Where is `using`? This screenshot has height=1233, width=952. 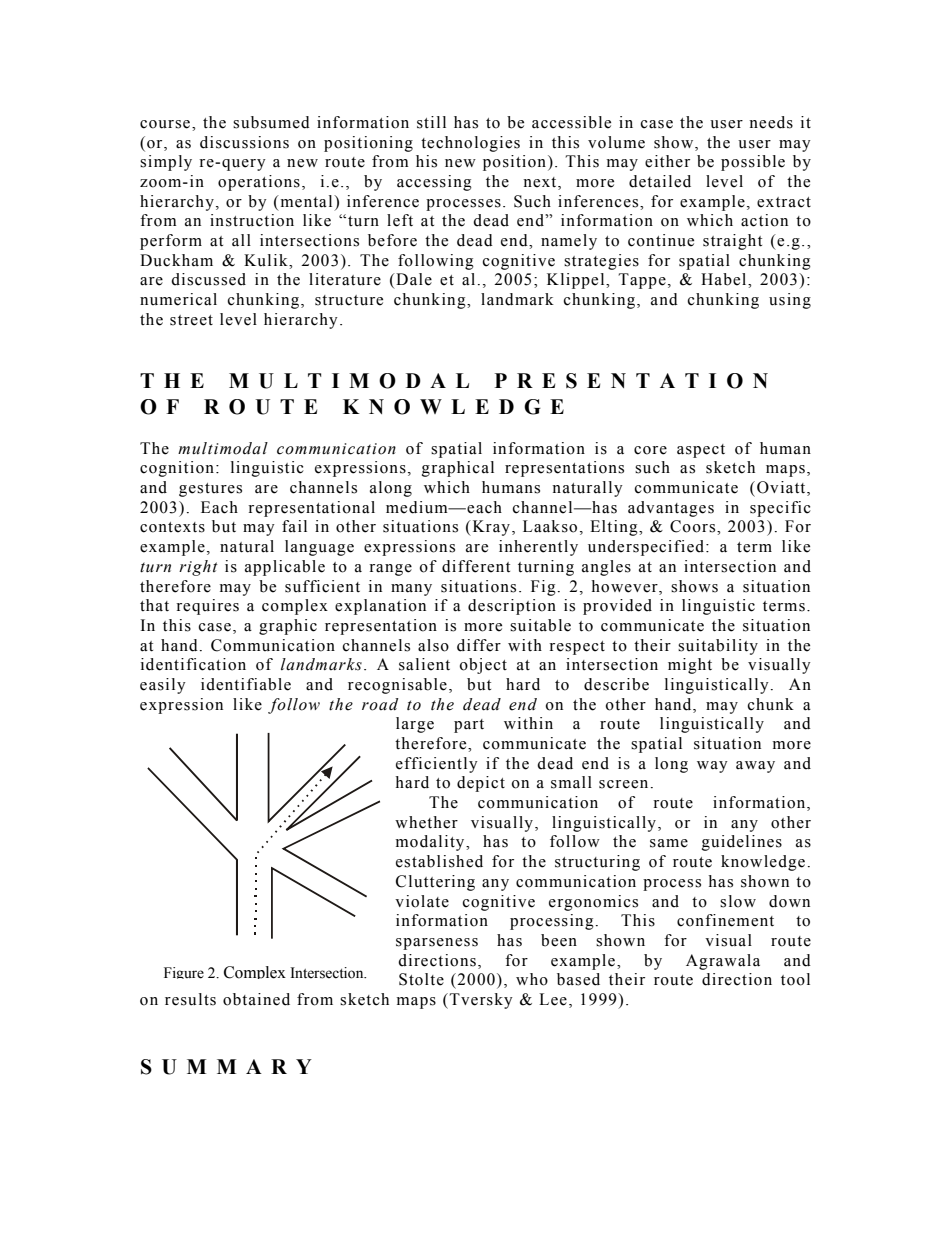 using is located at coordinates (790, 301).
